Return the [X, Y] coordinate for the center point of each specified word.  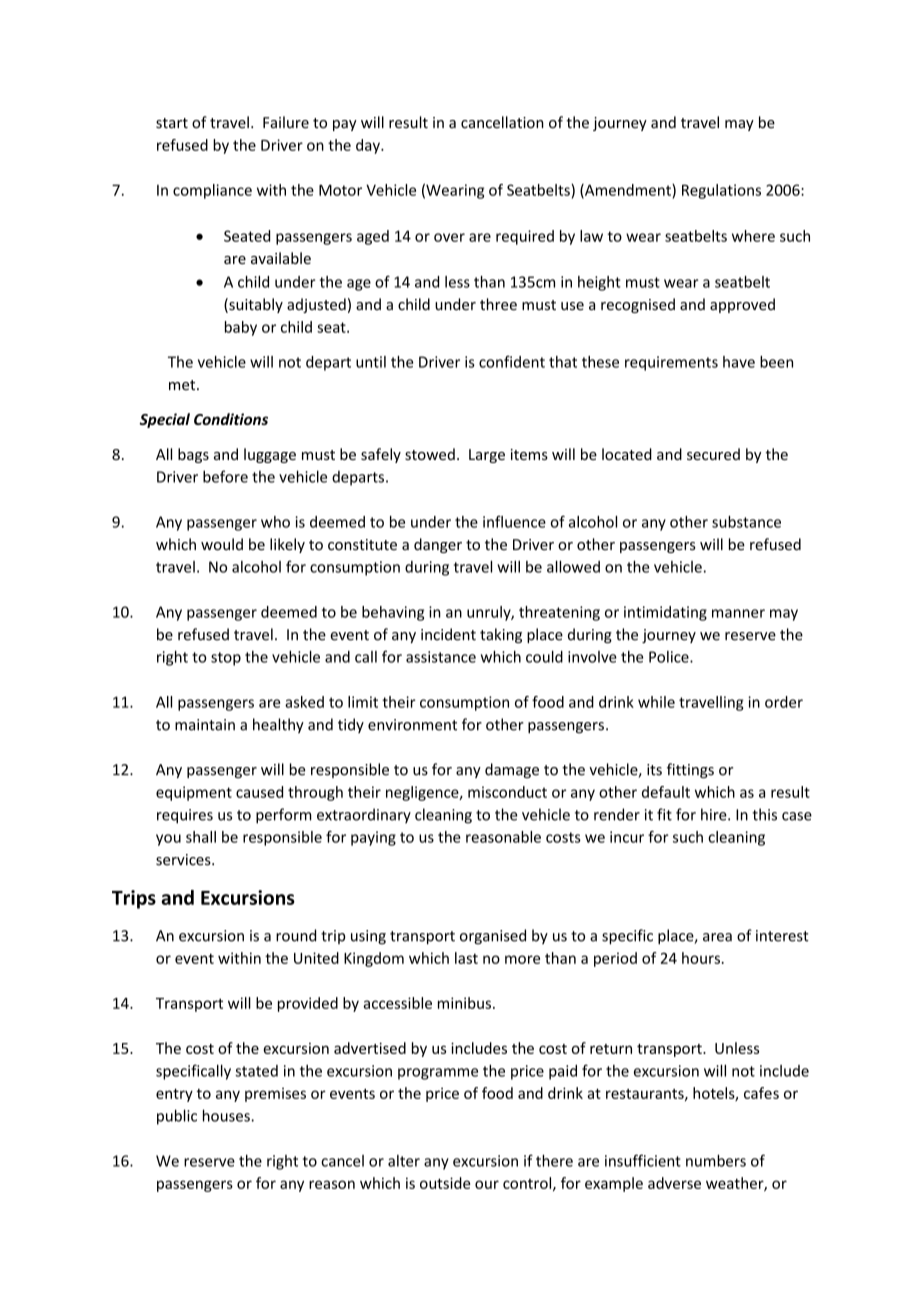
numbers [716, 1160]
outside [445, 1183]
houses [227, 1115]
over [449, 237]
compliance [212, 191]
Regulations [721, 191]
